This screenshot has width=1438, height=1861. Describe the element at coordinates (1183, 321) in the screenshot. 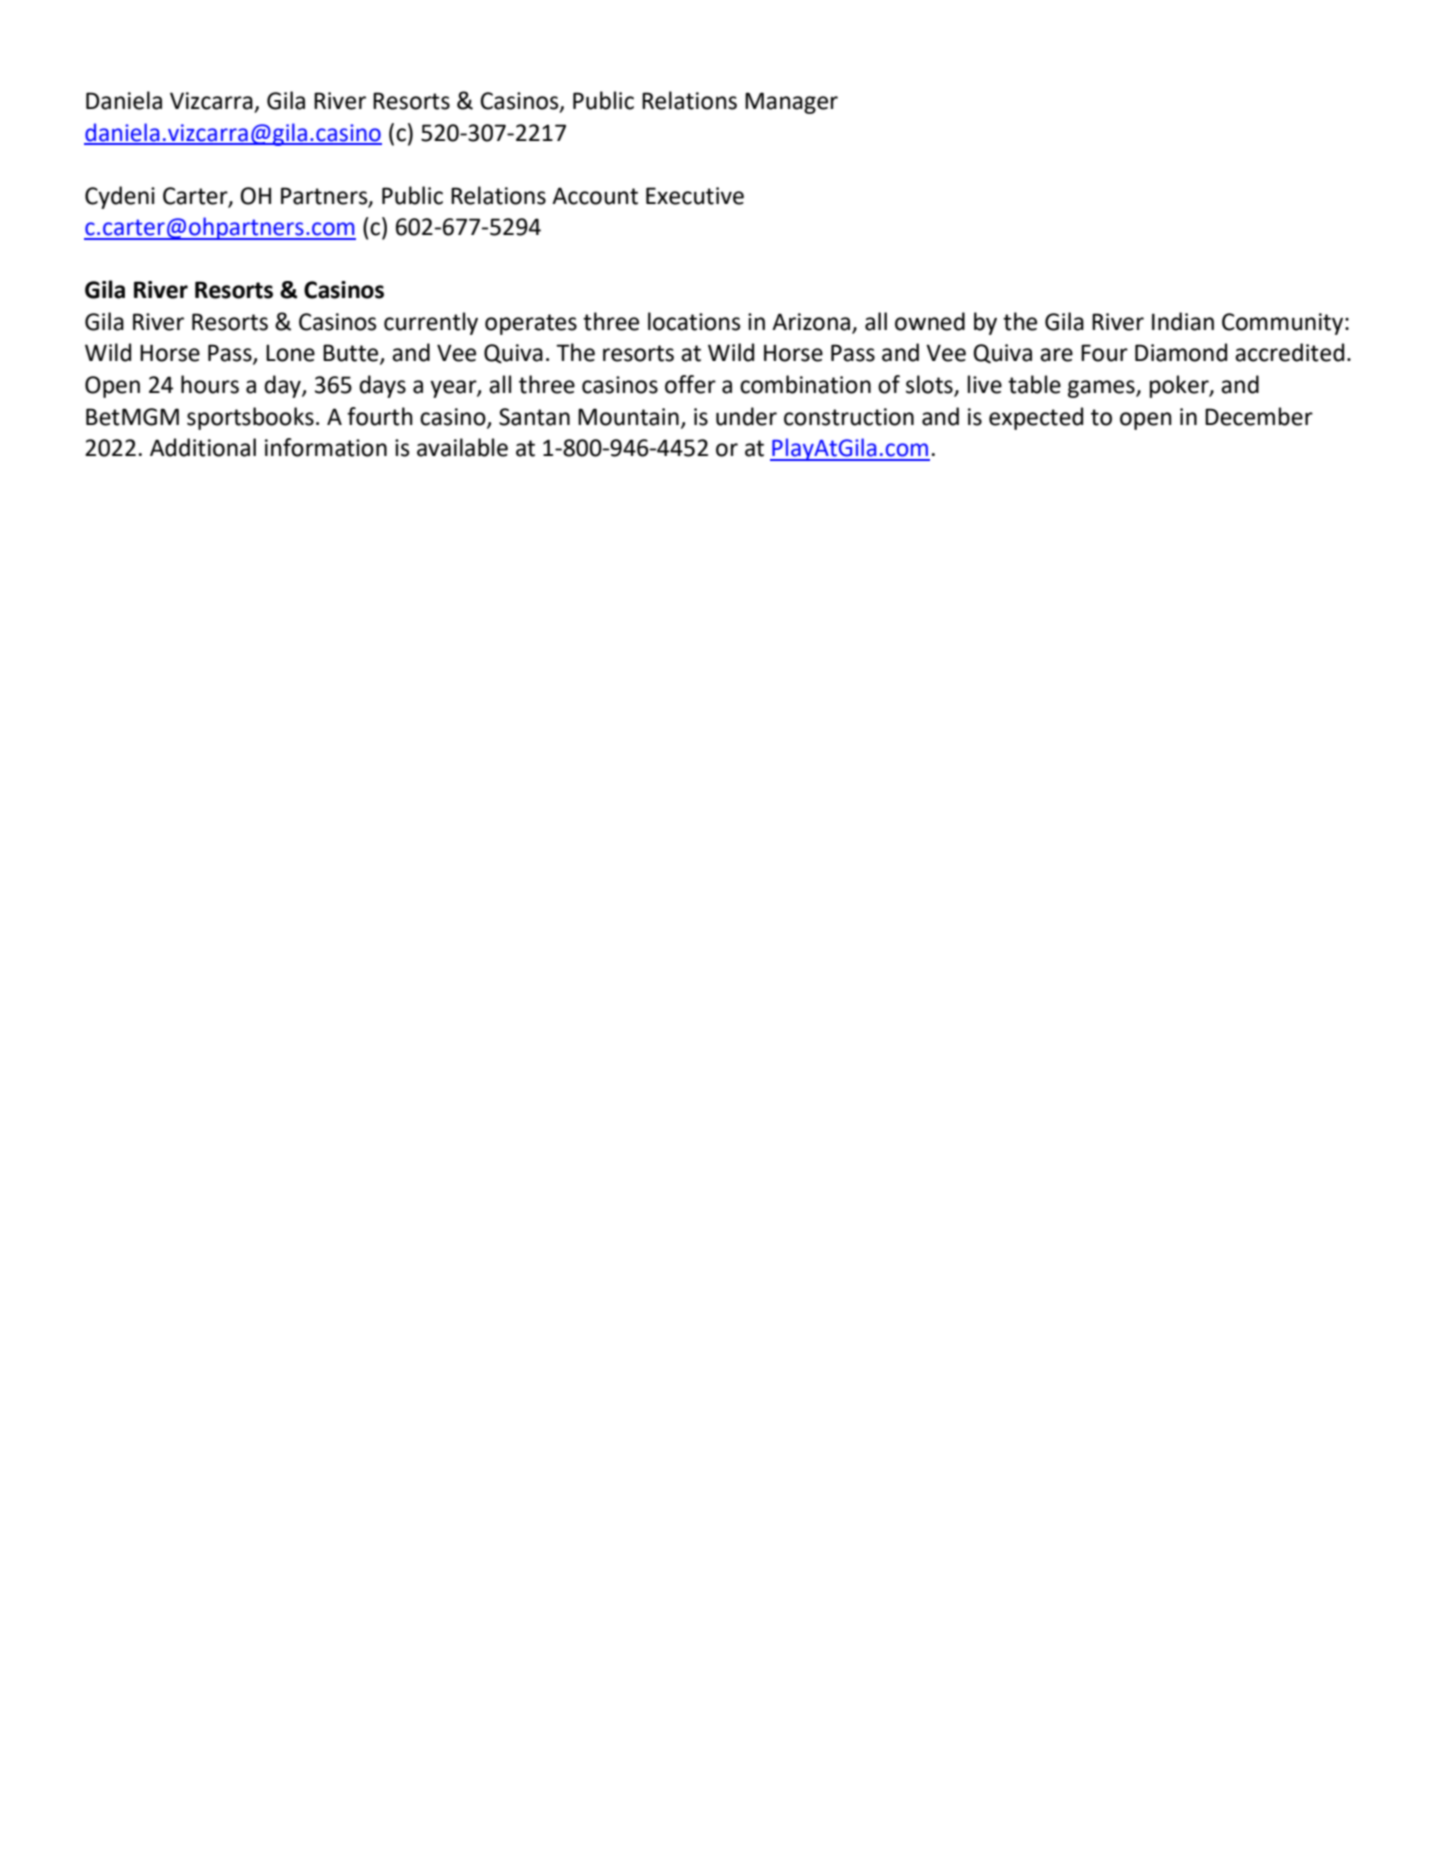

I see `Indian` at that location.
